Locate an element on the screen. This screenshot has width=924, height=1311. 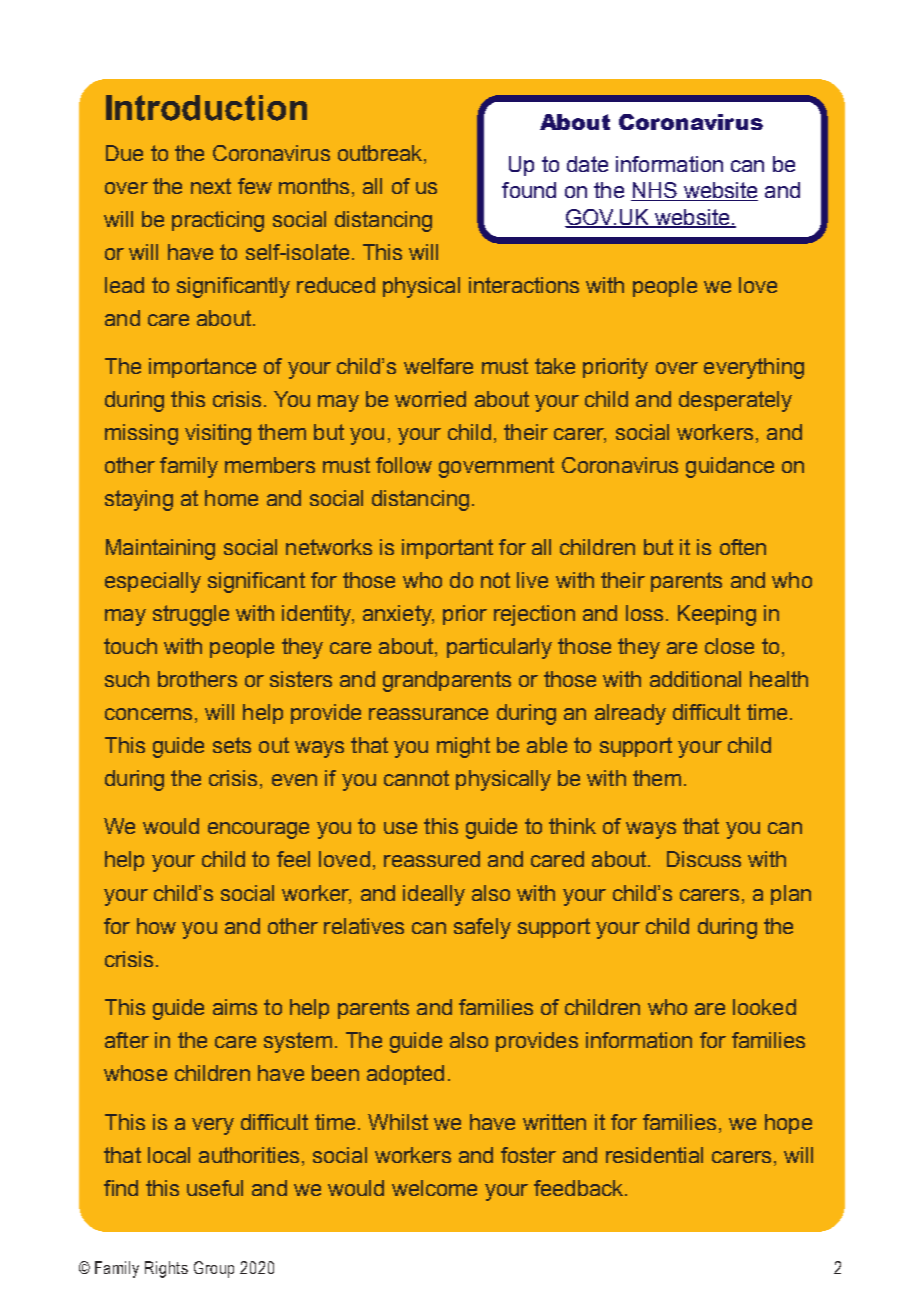
concerns is located at coordinates (148, 714).
